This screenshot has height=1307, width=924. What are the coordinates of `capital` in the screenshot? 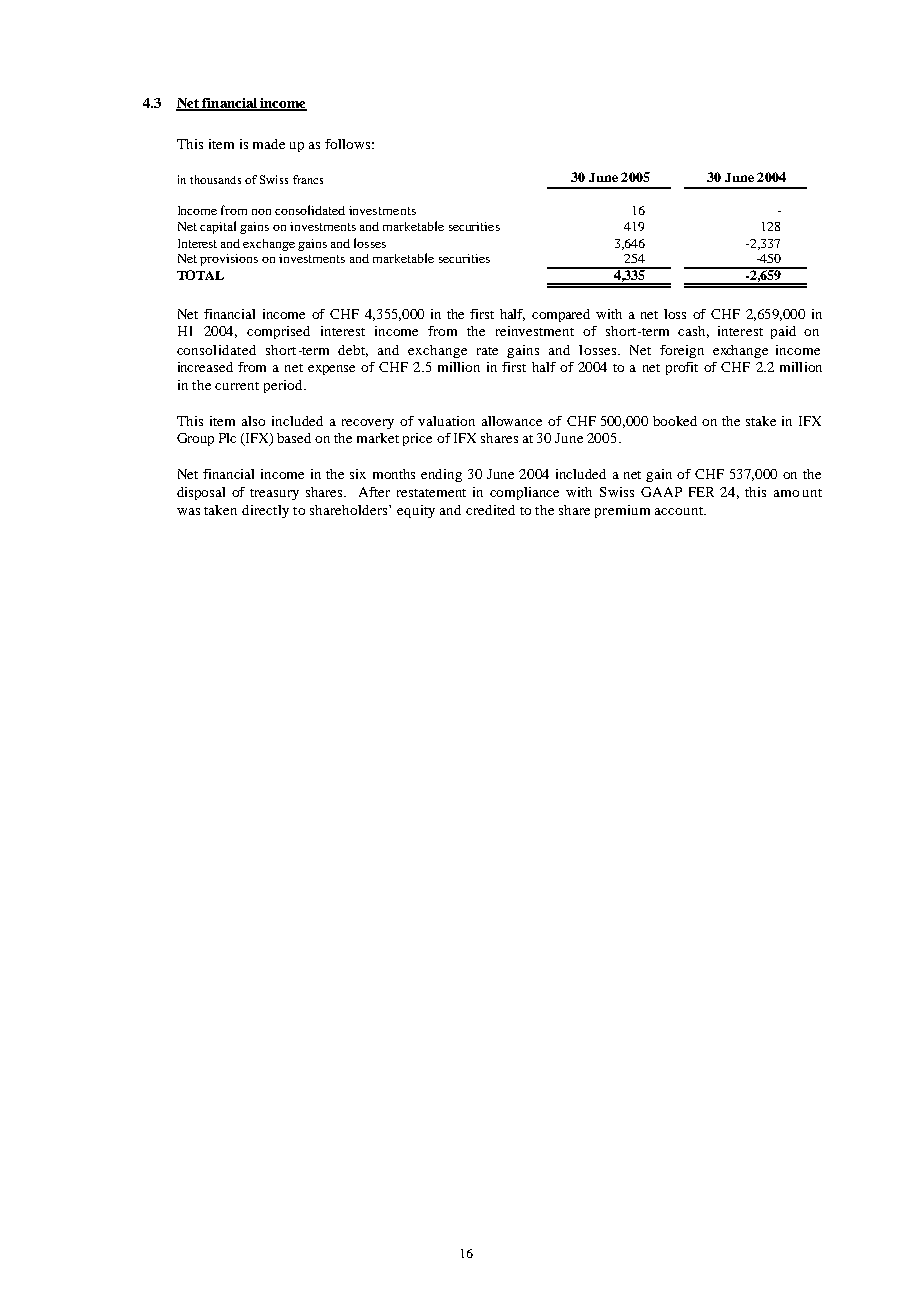 It's located at (218, 227).
